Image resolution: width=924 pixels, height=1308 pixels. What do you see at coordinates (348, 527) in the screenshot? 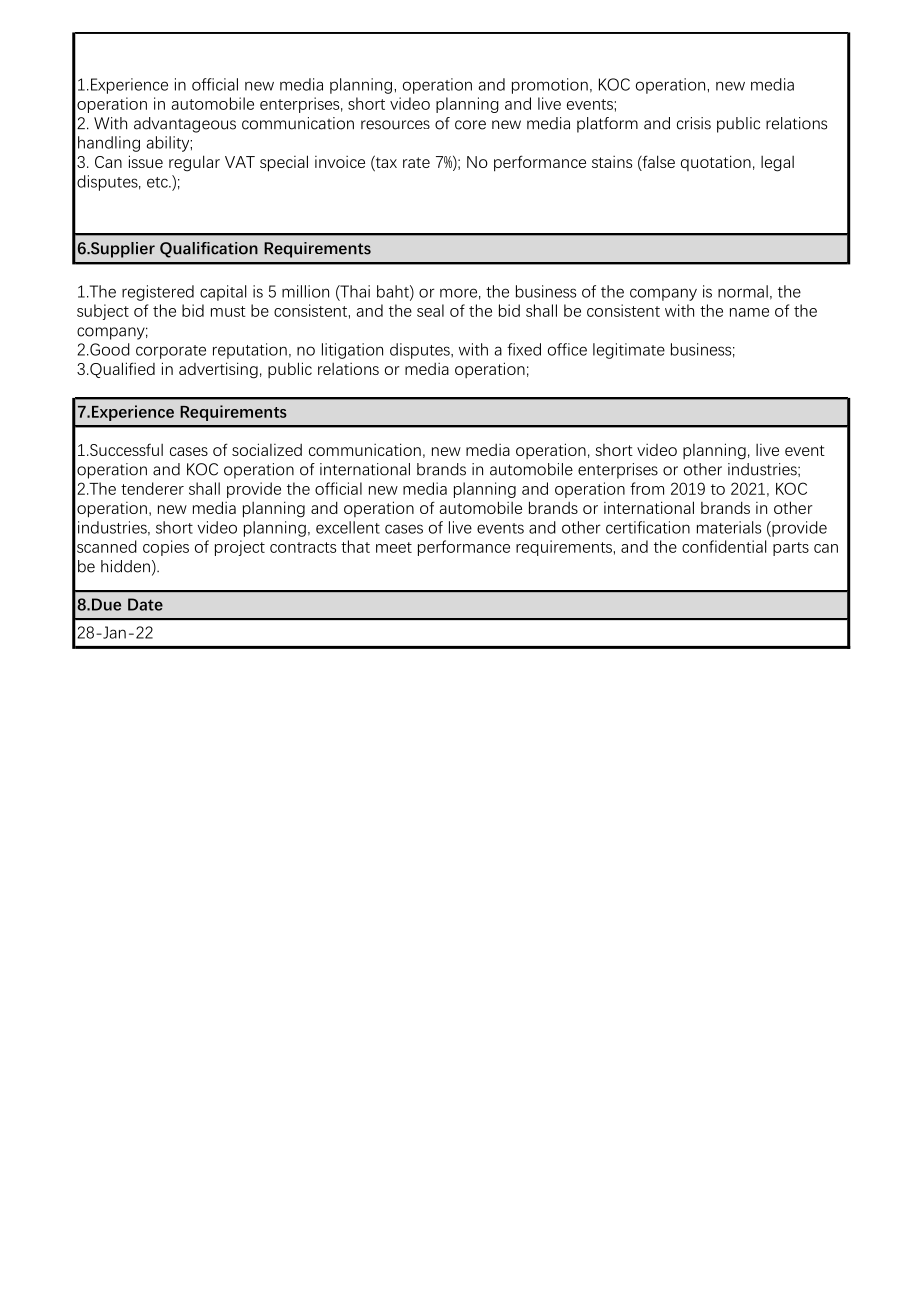
I see `excellent` at bounding box center [348, 527].
